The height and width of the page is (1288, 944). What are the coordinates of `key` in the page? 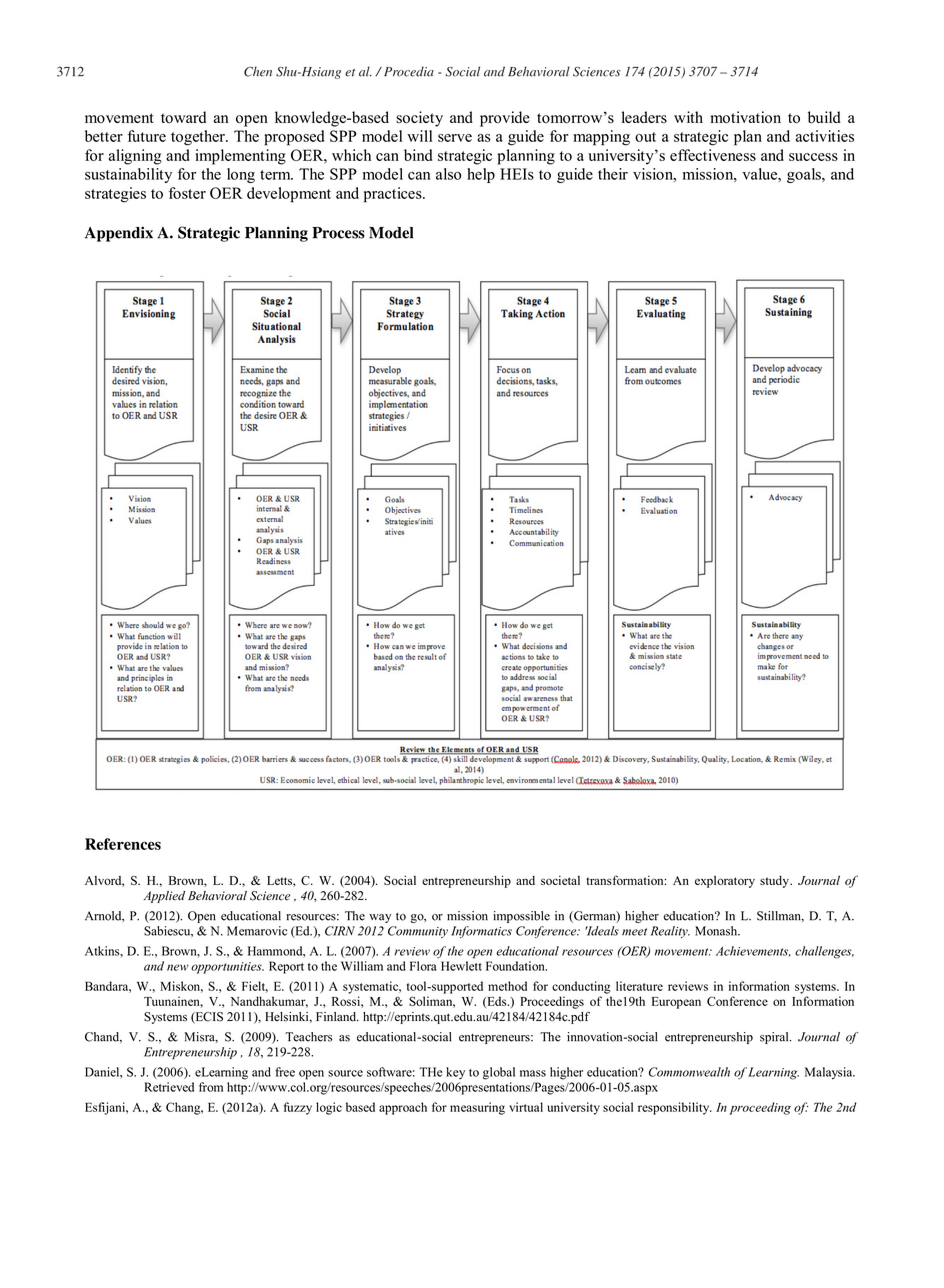 It's located at (455, 1073).
